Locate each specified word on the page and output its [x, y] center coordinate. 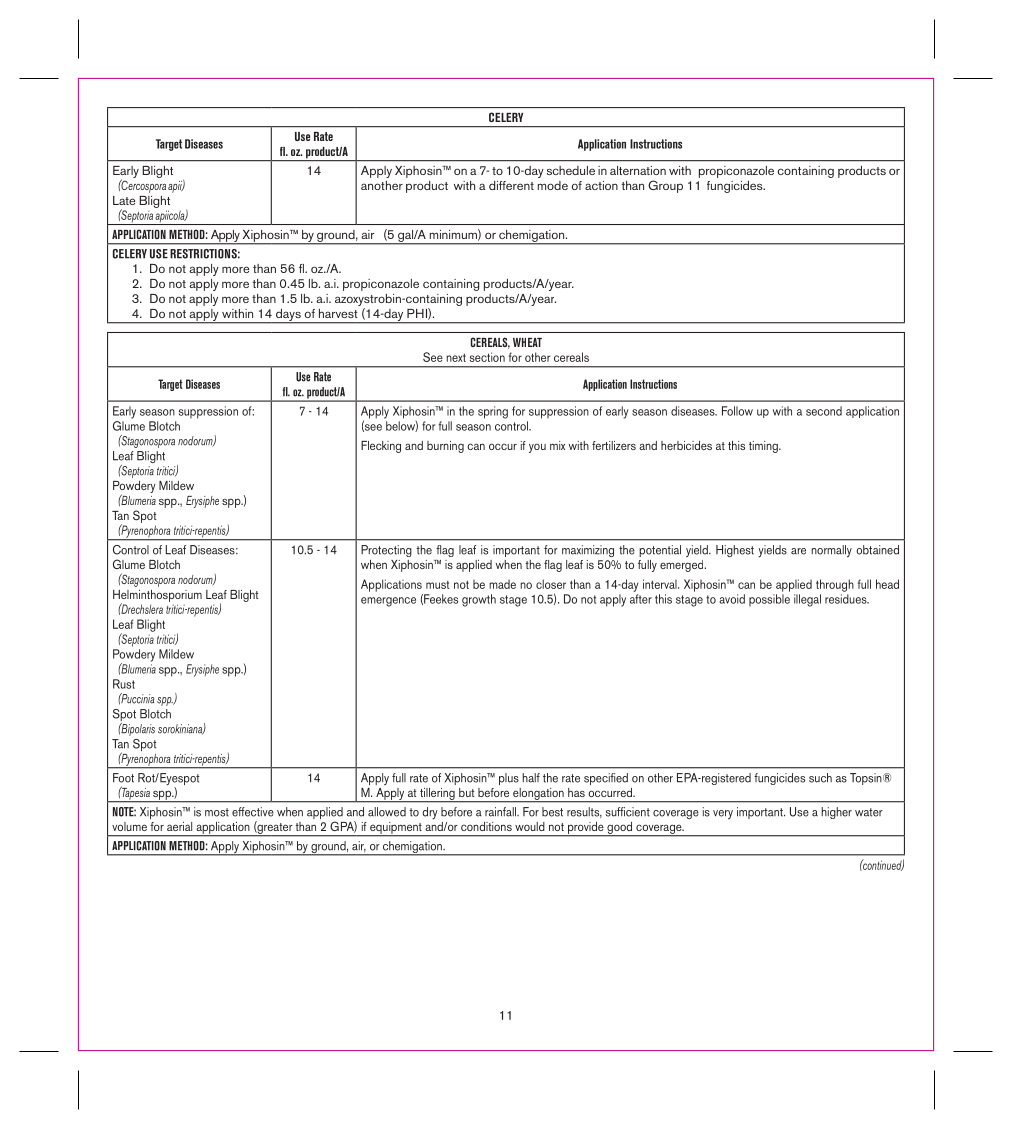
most [217, 812]
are [798, 551]
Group [665, 186]
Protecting [386, 551]
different [511, 185]
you [537, 448]
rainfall [501, 812]
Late [124, 200]
